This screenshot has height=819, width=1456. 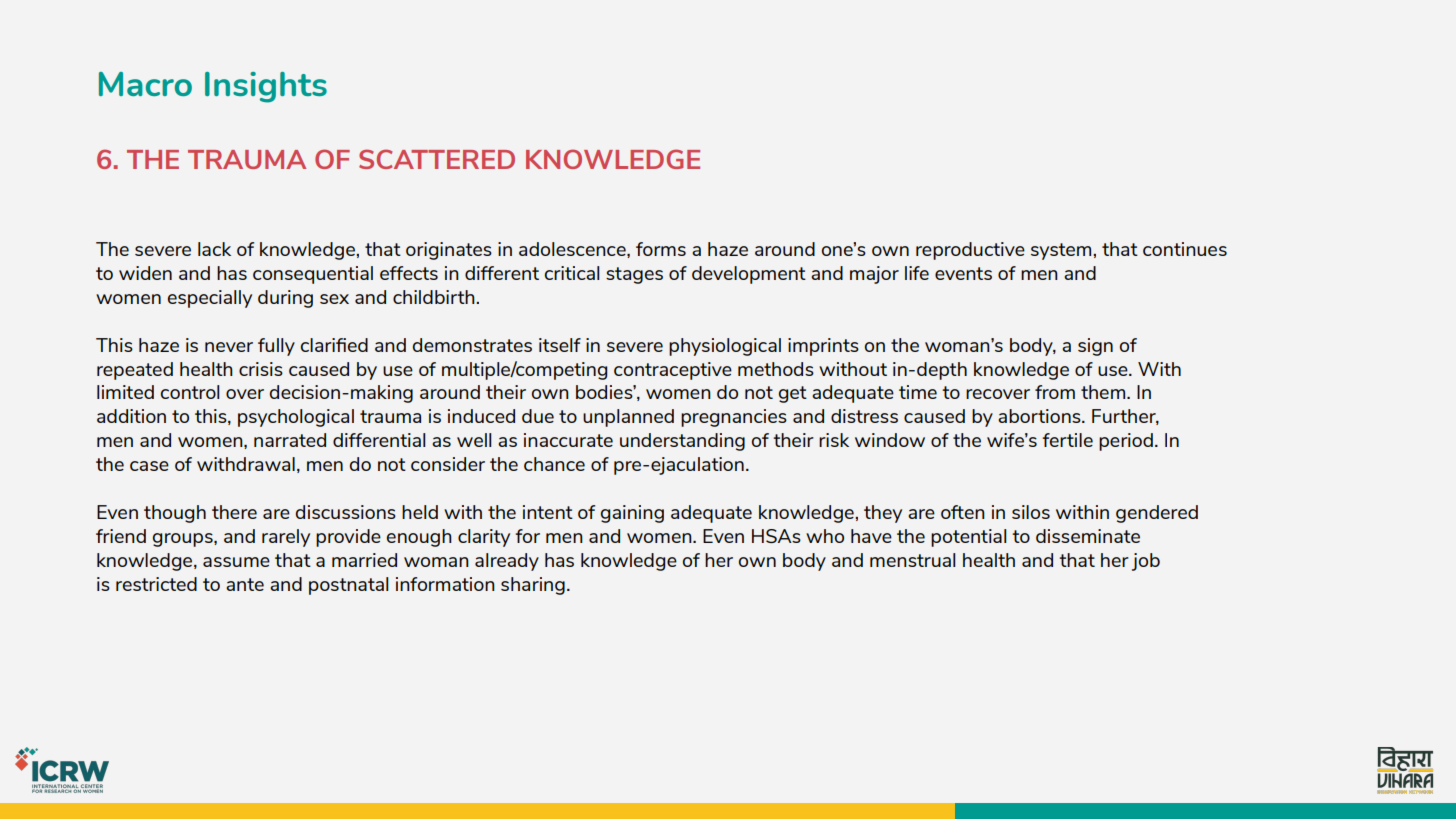 I want to click on never, so click(x=229, y=347).
